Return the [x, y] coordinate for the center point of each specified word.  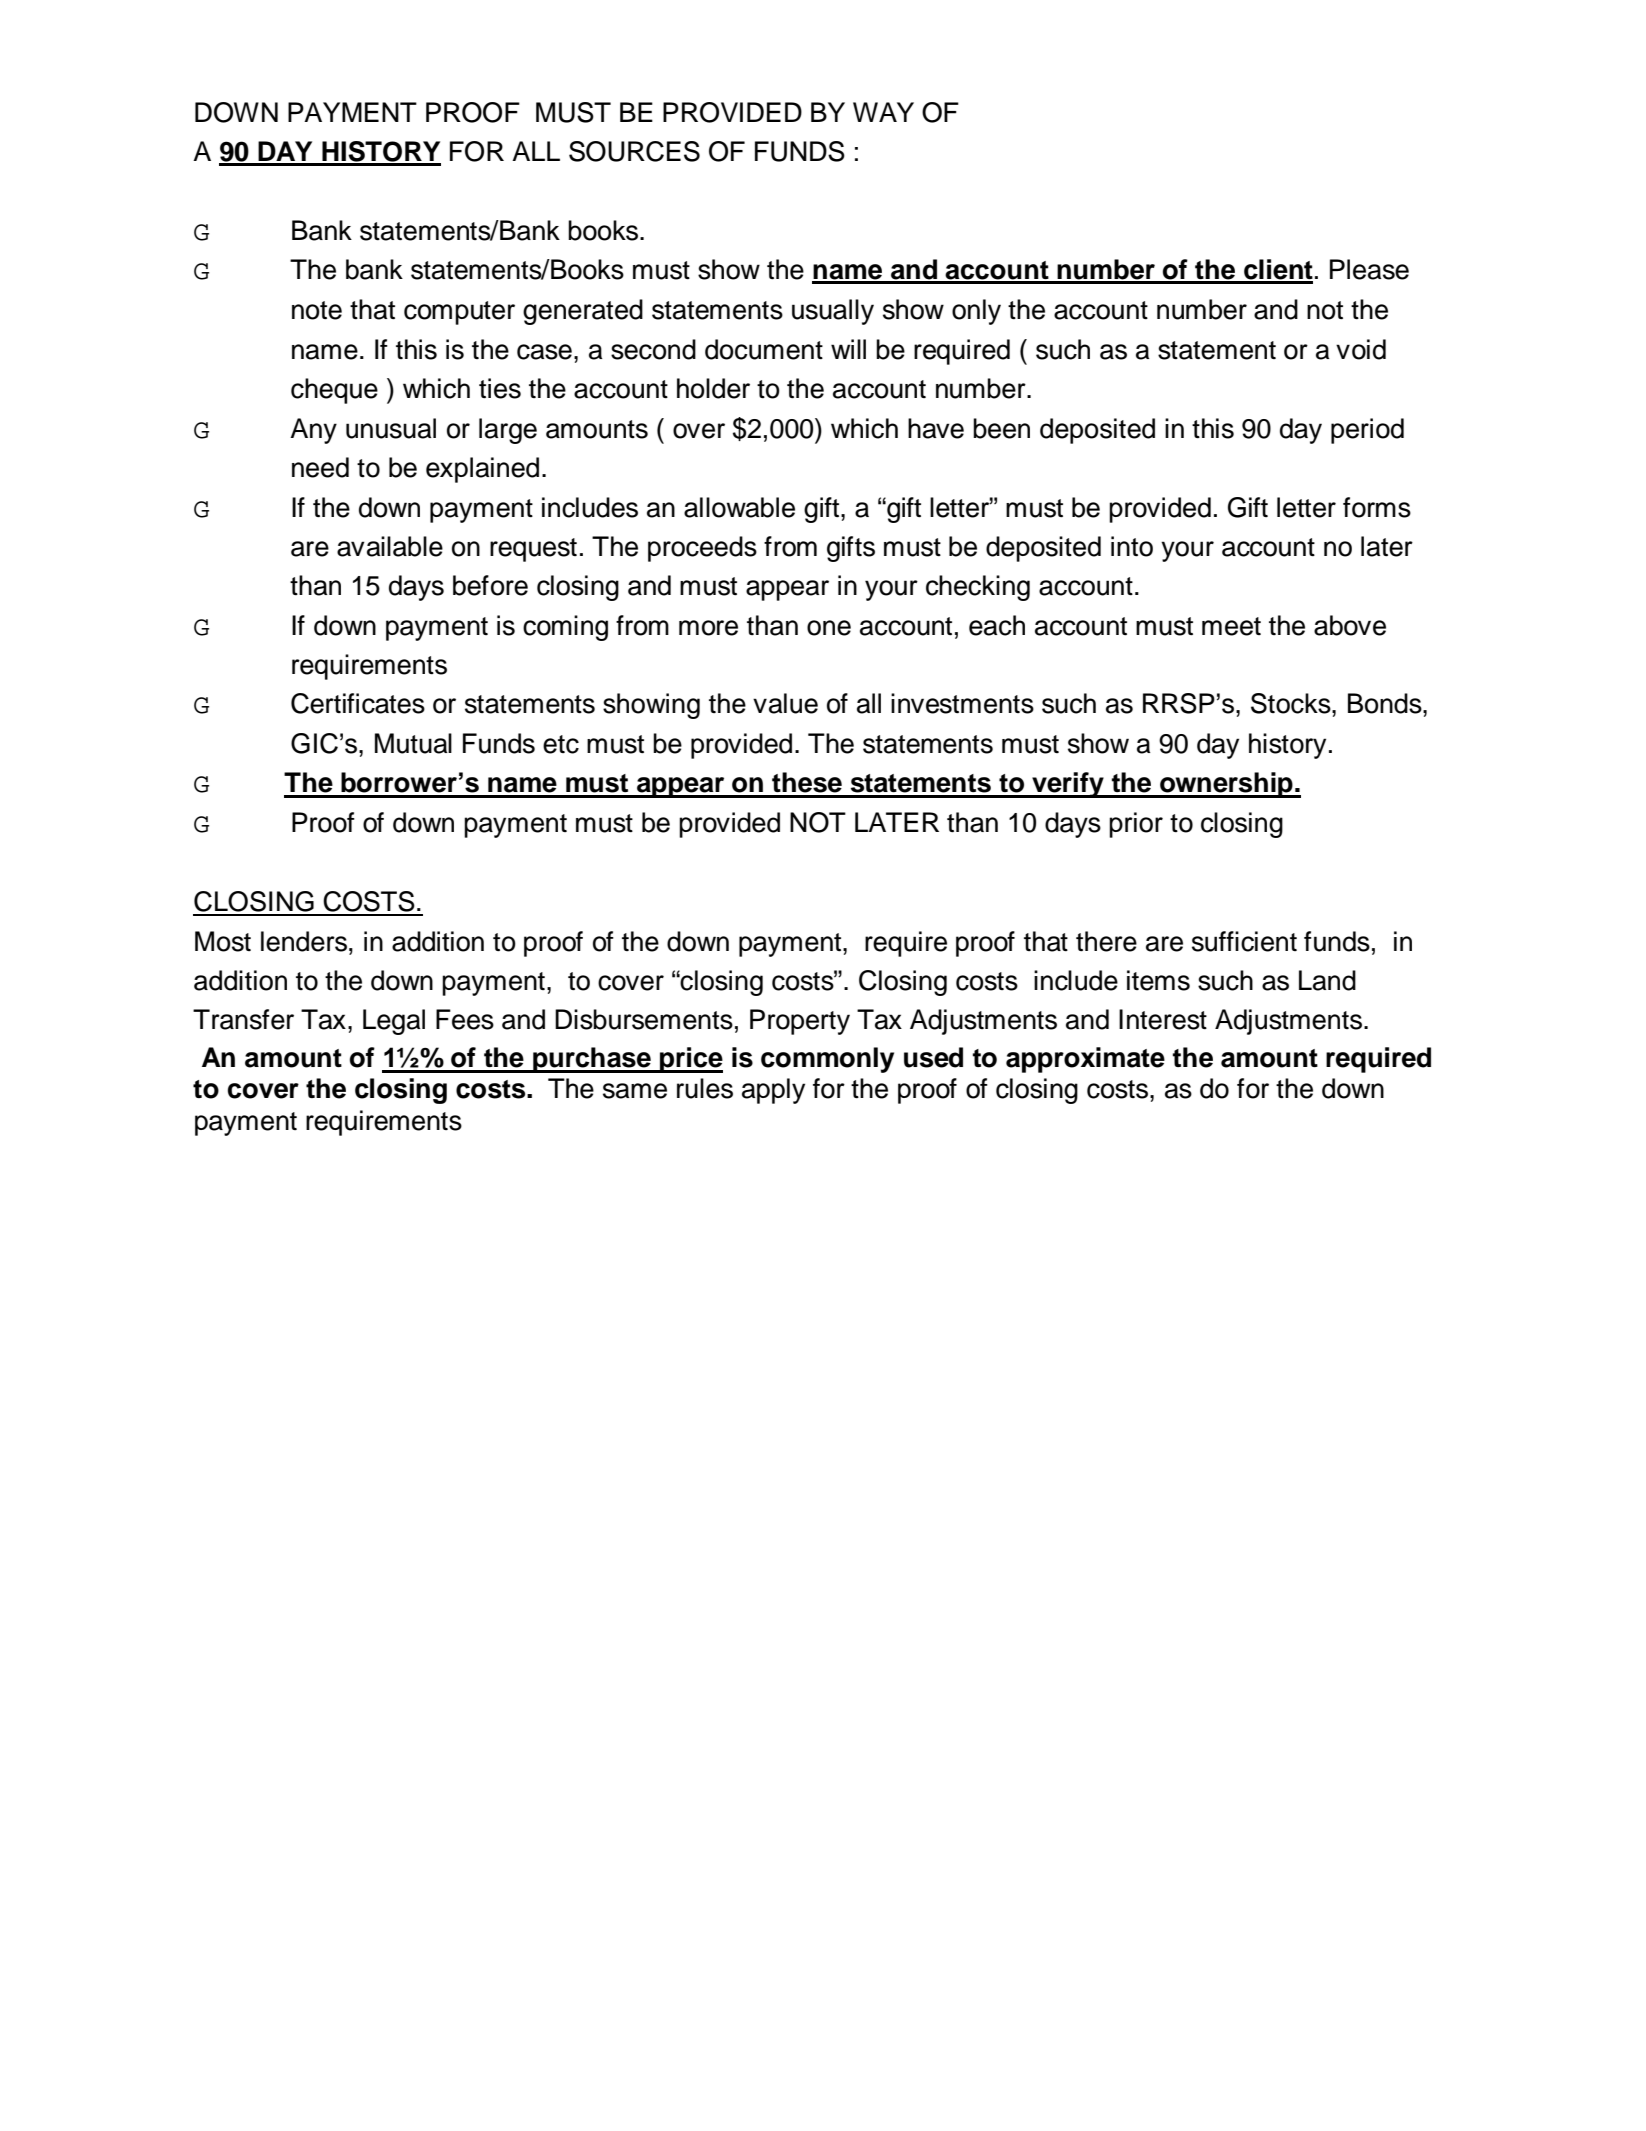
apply [773, 1091]
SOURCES [634, 151]
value [785, 703]
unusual [391, 428]
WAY [883, 112]
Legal [394, 1022]
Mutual [413, 743]
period [1367, 431]
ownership [1226, 785]
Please [1369, 269]
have [936, 428]
